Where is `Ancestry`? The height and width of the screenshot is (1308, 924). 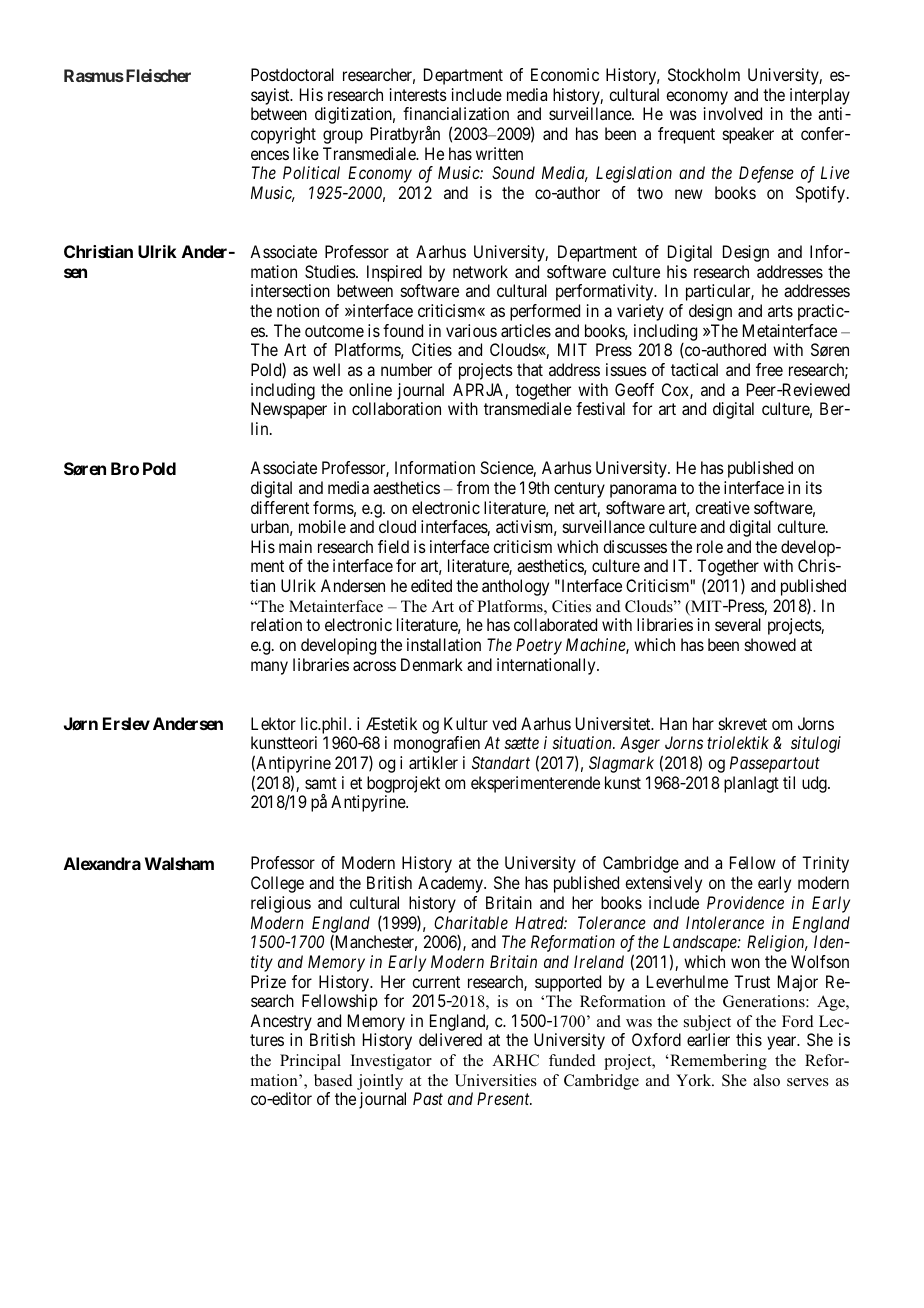
Ancestry is located at coordinates (282, 1024).
